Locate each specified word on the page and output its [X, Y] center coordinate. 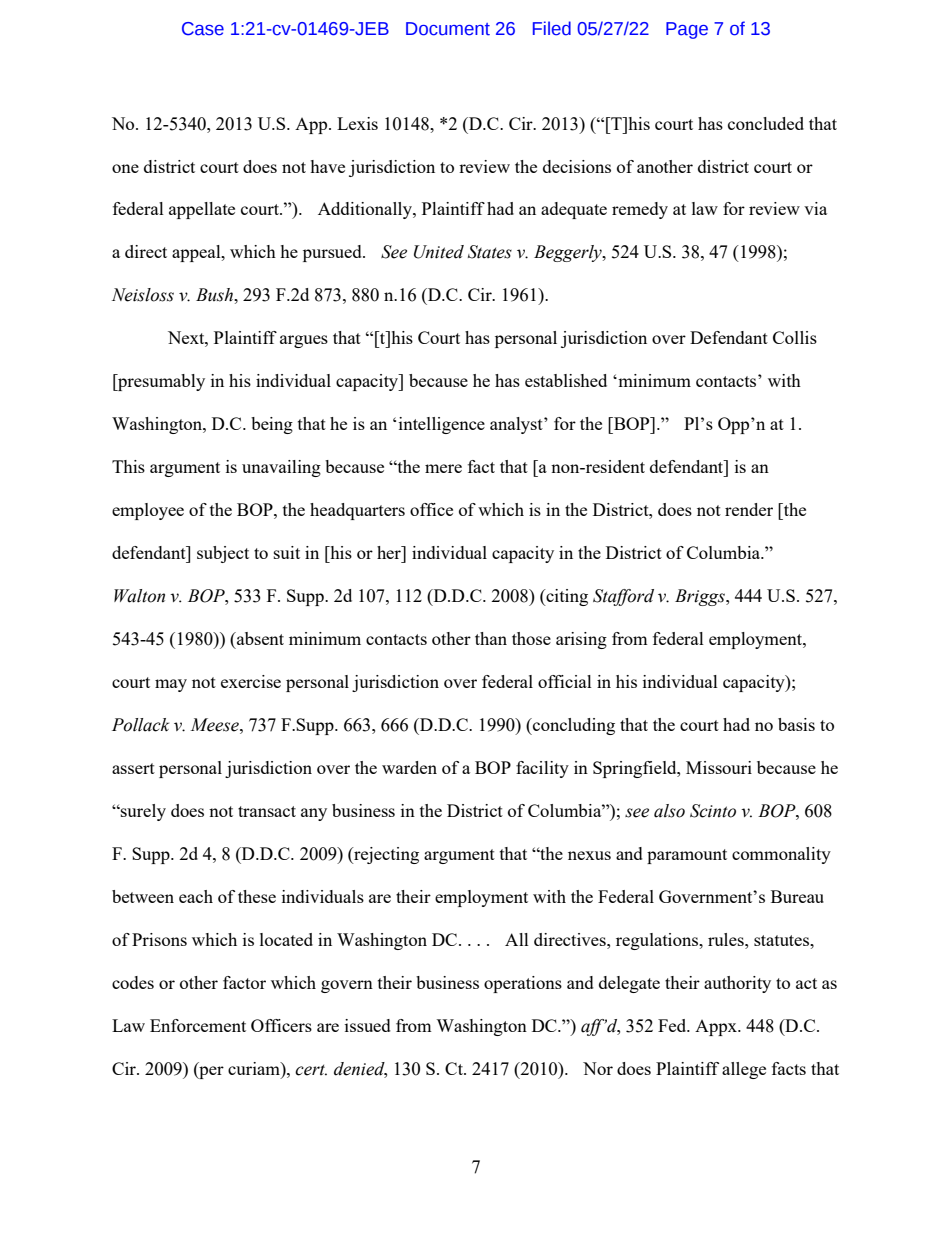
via [815, 208]
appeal [197, 253]
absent [259, 638]
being [272, 425]
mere [443, 468]
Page [687, 30]
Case [203, 29]
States [490, 252]
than [491, 638]
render [749, 509]
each [196, 896]
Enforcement [198, 1025]
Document [448, 29]
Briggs [701, 597]
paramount [687, 856]
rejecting [385, 855]
